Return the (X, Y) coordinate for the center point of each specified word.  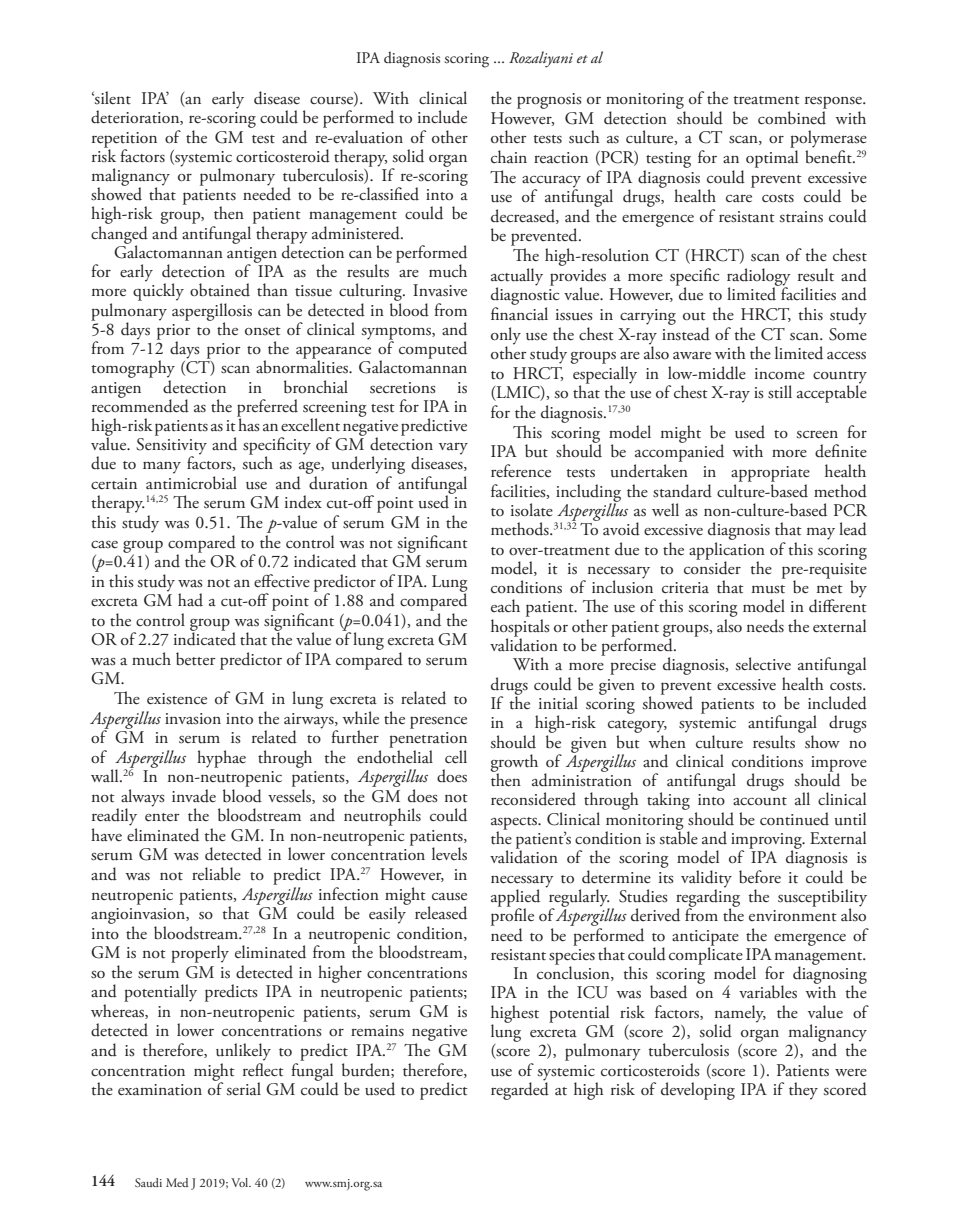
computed (433, 350)
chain (509, 156)
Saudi (148, 1182)
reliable (216, 874)
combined (792, 118)
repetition (124, 141)
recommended (140, 405)
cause (449, 897)
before (760, 877)
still (780, 392)
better (196, 659)
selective (763, 664)
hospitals (520, 629)
